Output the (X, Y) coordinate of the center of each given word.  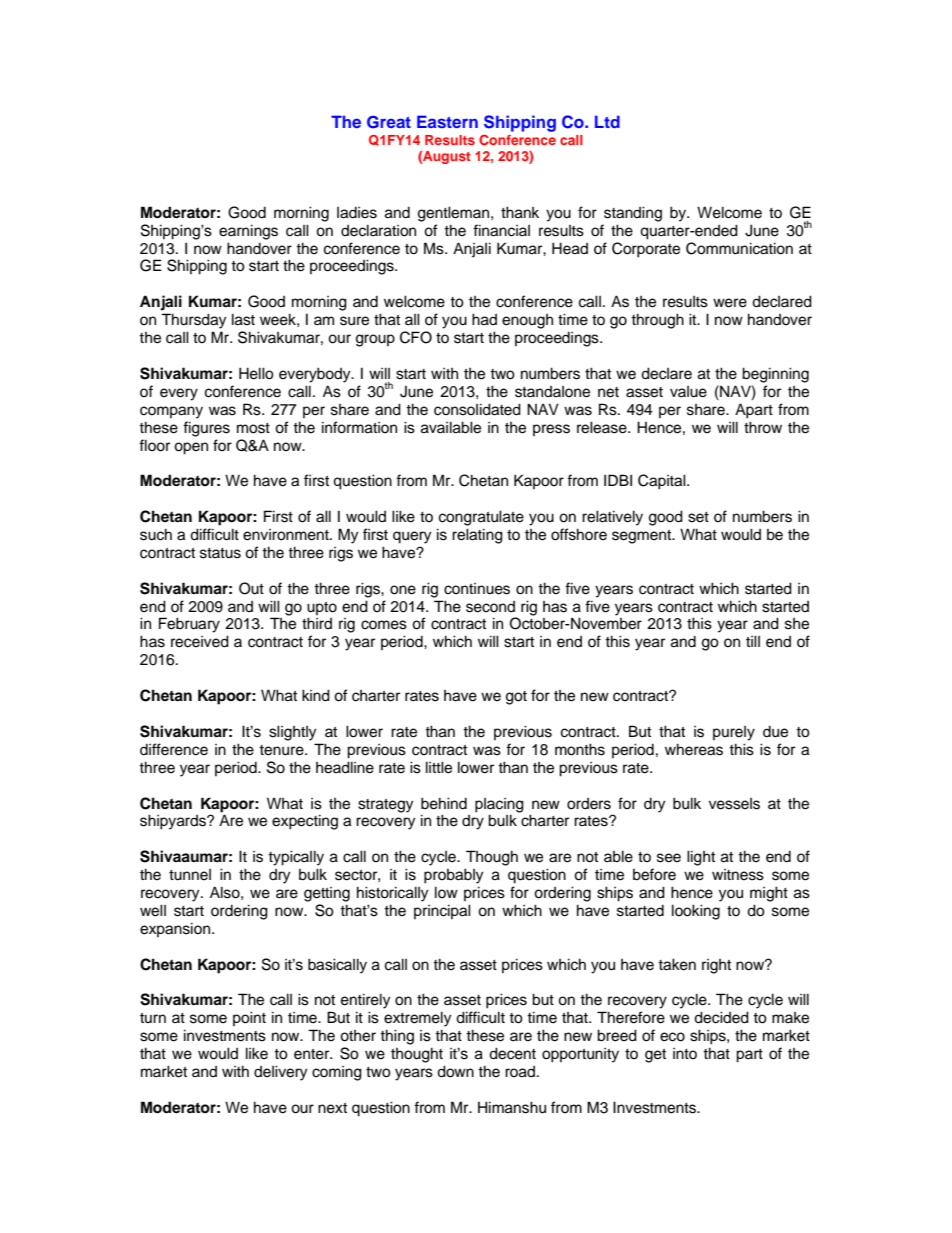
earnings (248, 232)
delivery (280, 1073)
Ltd (607, 121)
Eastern (447, 121)
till (753, 641)
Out (251, 588)
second (490, 607)
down (455, 1071)
